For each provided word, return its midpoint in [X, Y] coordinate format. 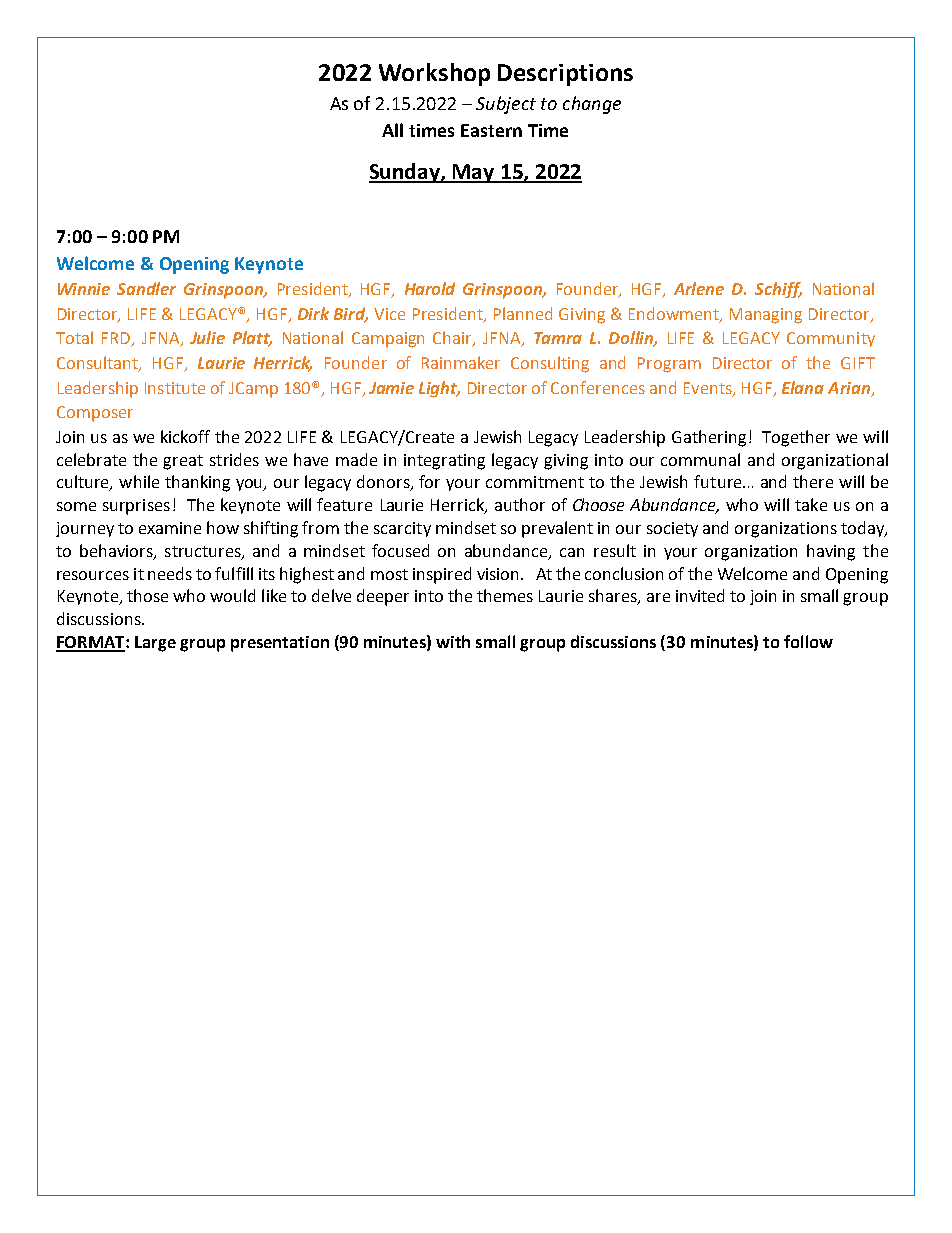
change [592, 105]
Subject [506, 105]
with [453, 641]
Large [155, 644]
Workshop [434, 74]
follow [808, 641]
